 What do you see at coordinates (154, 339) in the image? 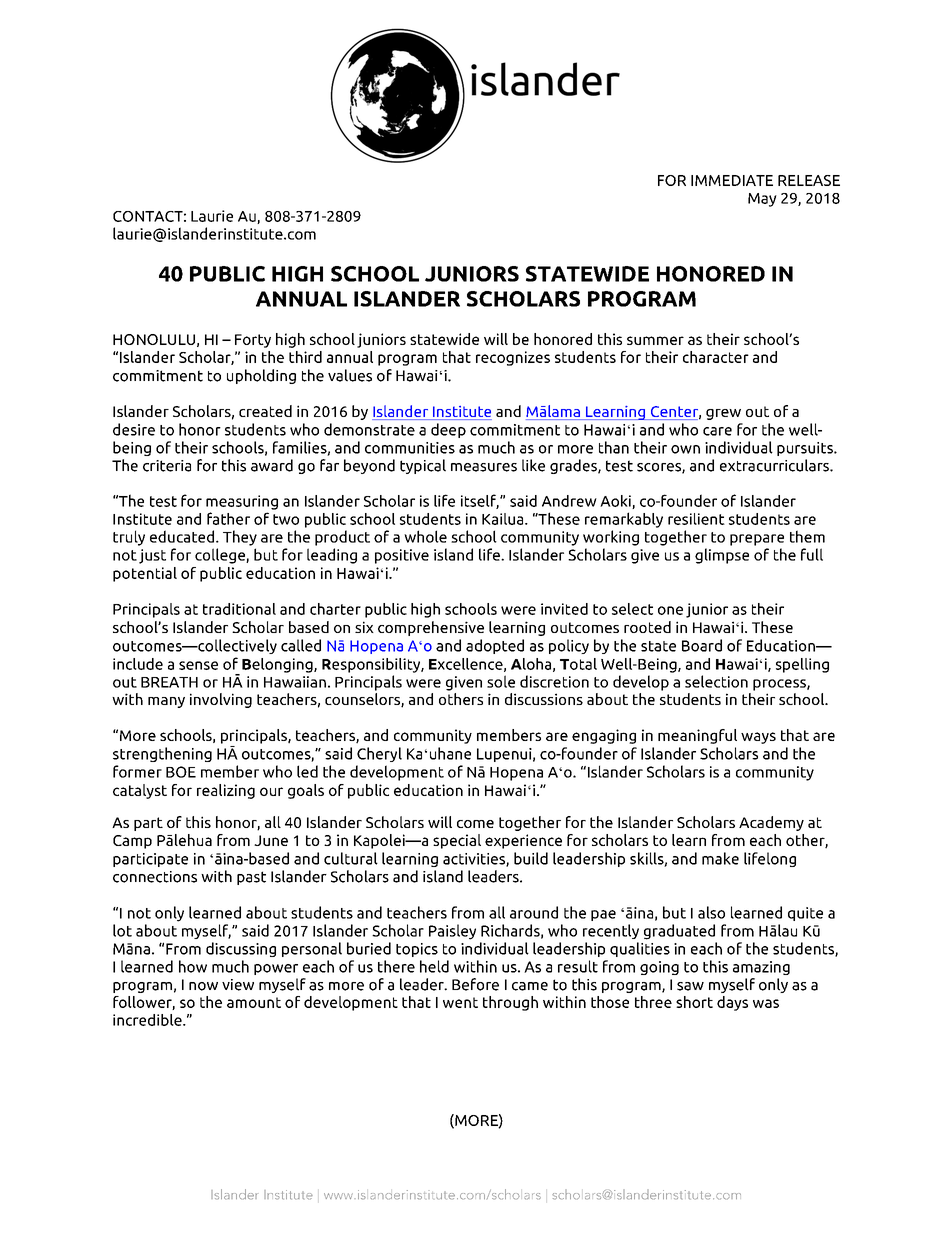
I see `HONOLULU` at bounding box center [154, 339].
